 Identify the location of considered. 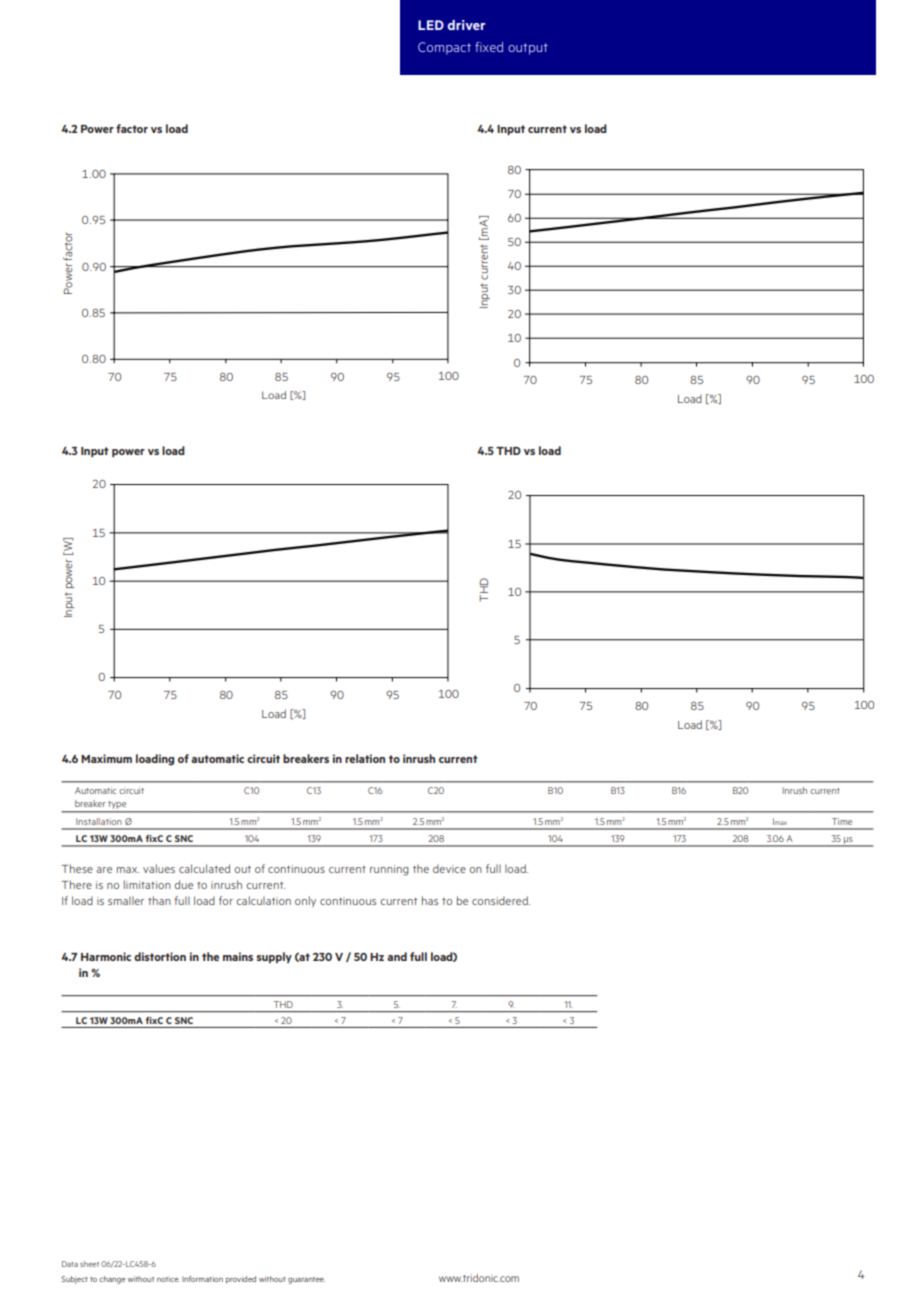
(501, 900).
